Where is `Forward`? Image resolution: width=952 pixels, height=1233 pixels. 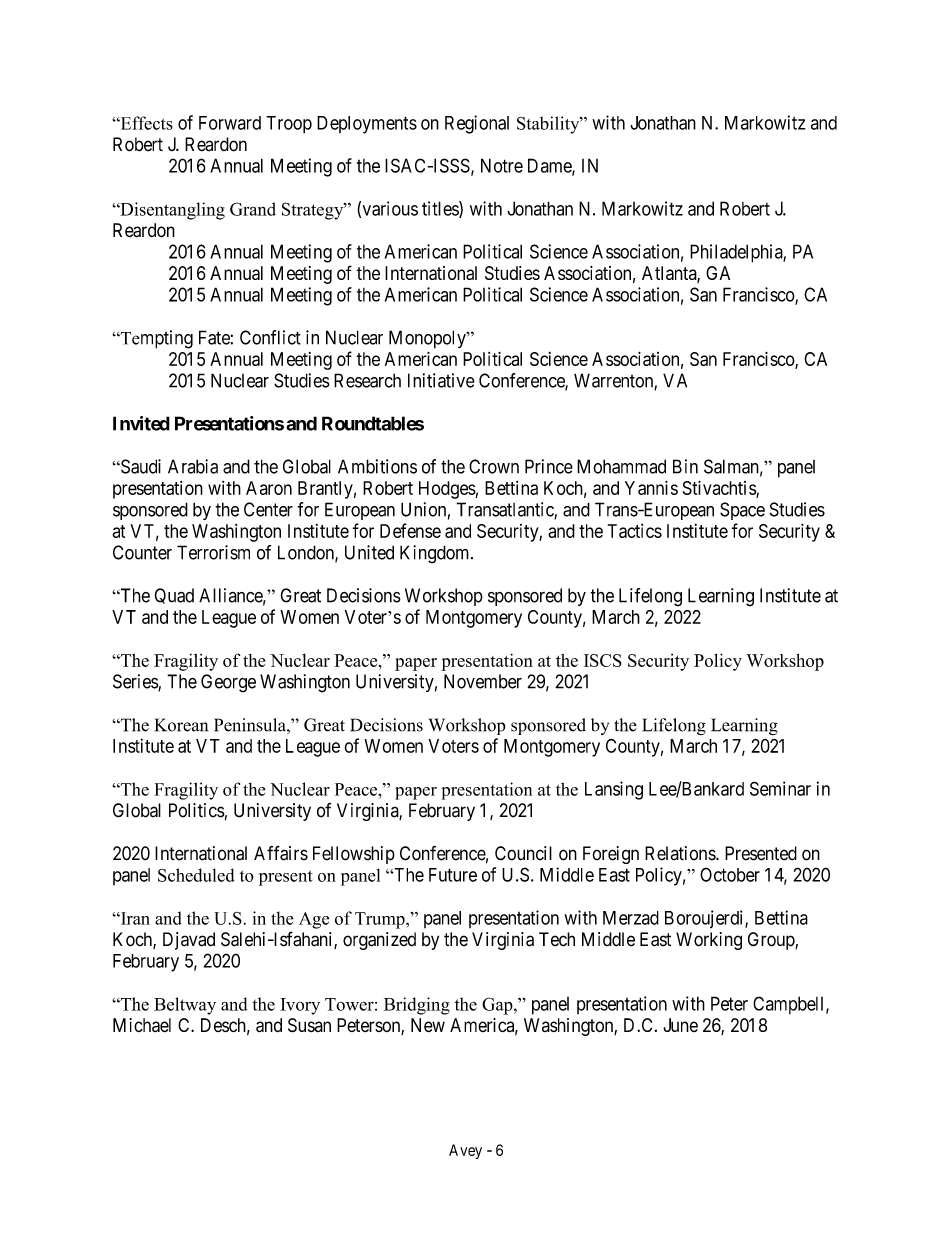
Forward is located at coordinates (230, 123).
